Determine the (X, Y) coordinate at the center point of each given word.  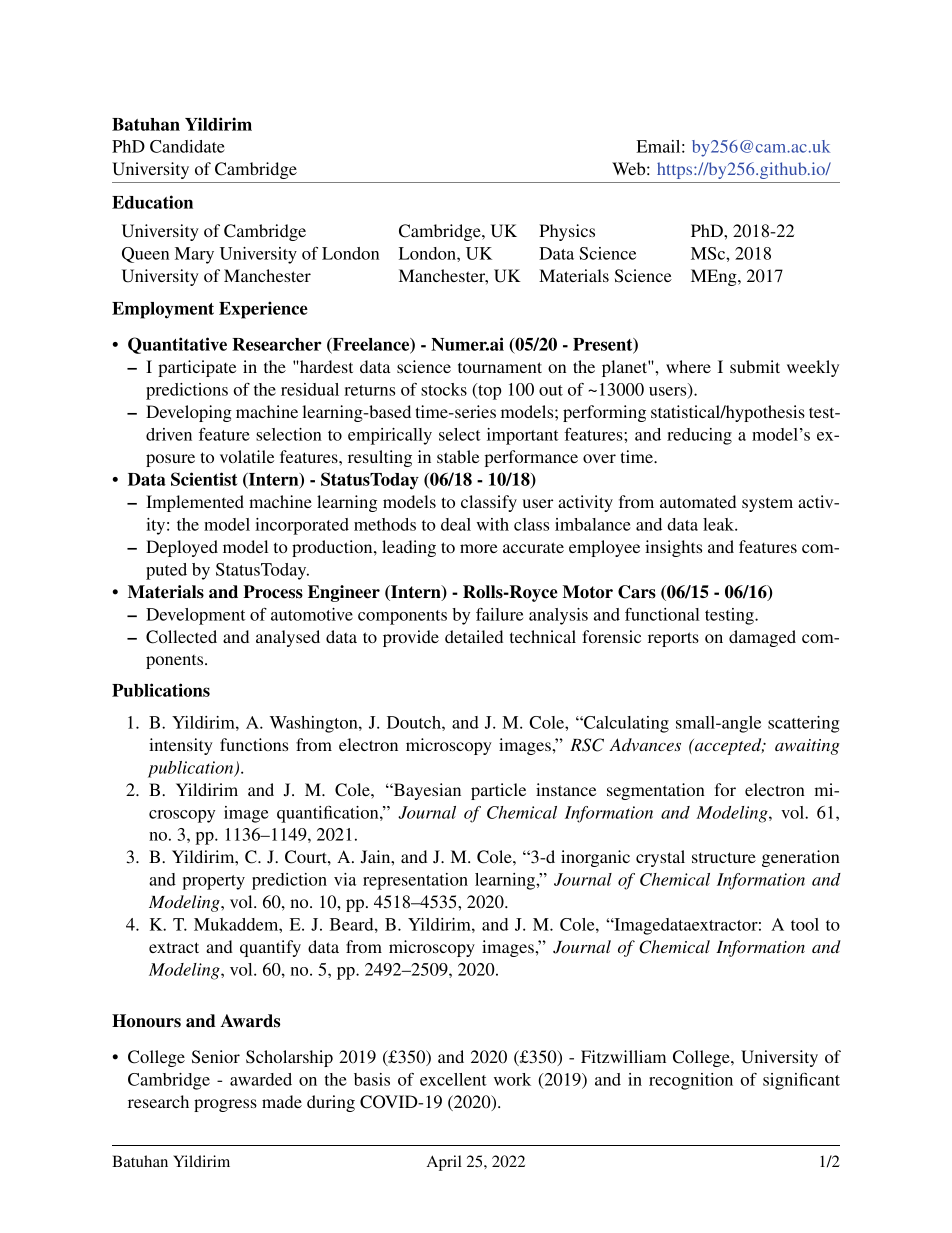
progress (225, 1105)
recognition (691, 1081)
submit (755, 366)
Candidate (187, 146)
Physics (567, 232)
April (444, 1163)
